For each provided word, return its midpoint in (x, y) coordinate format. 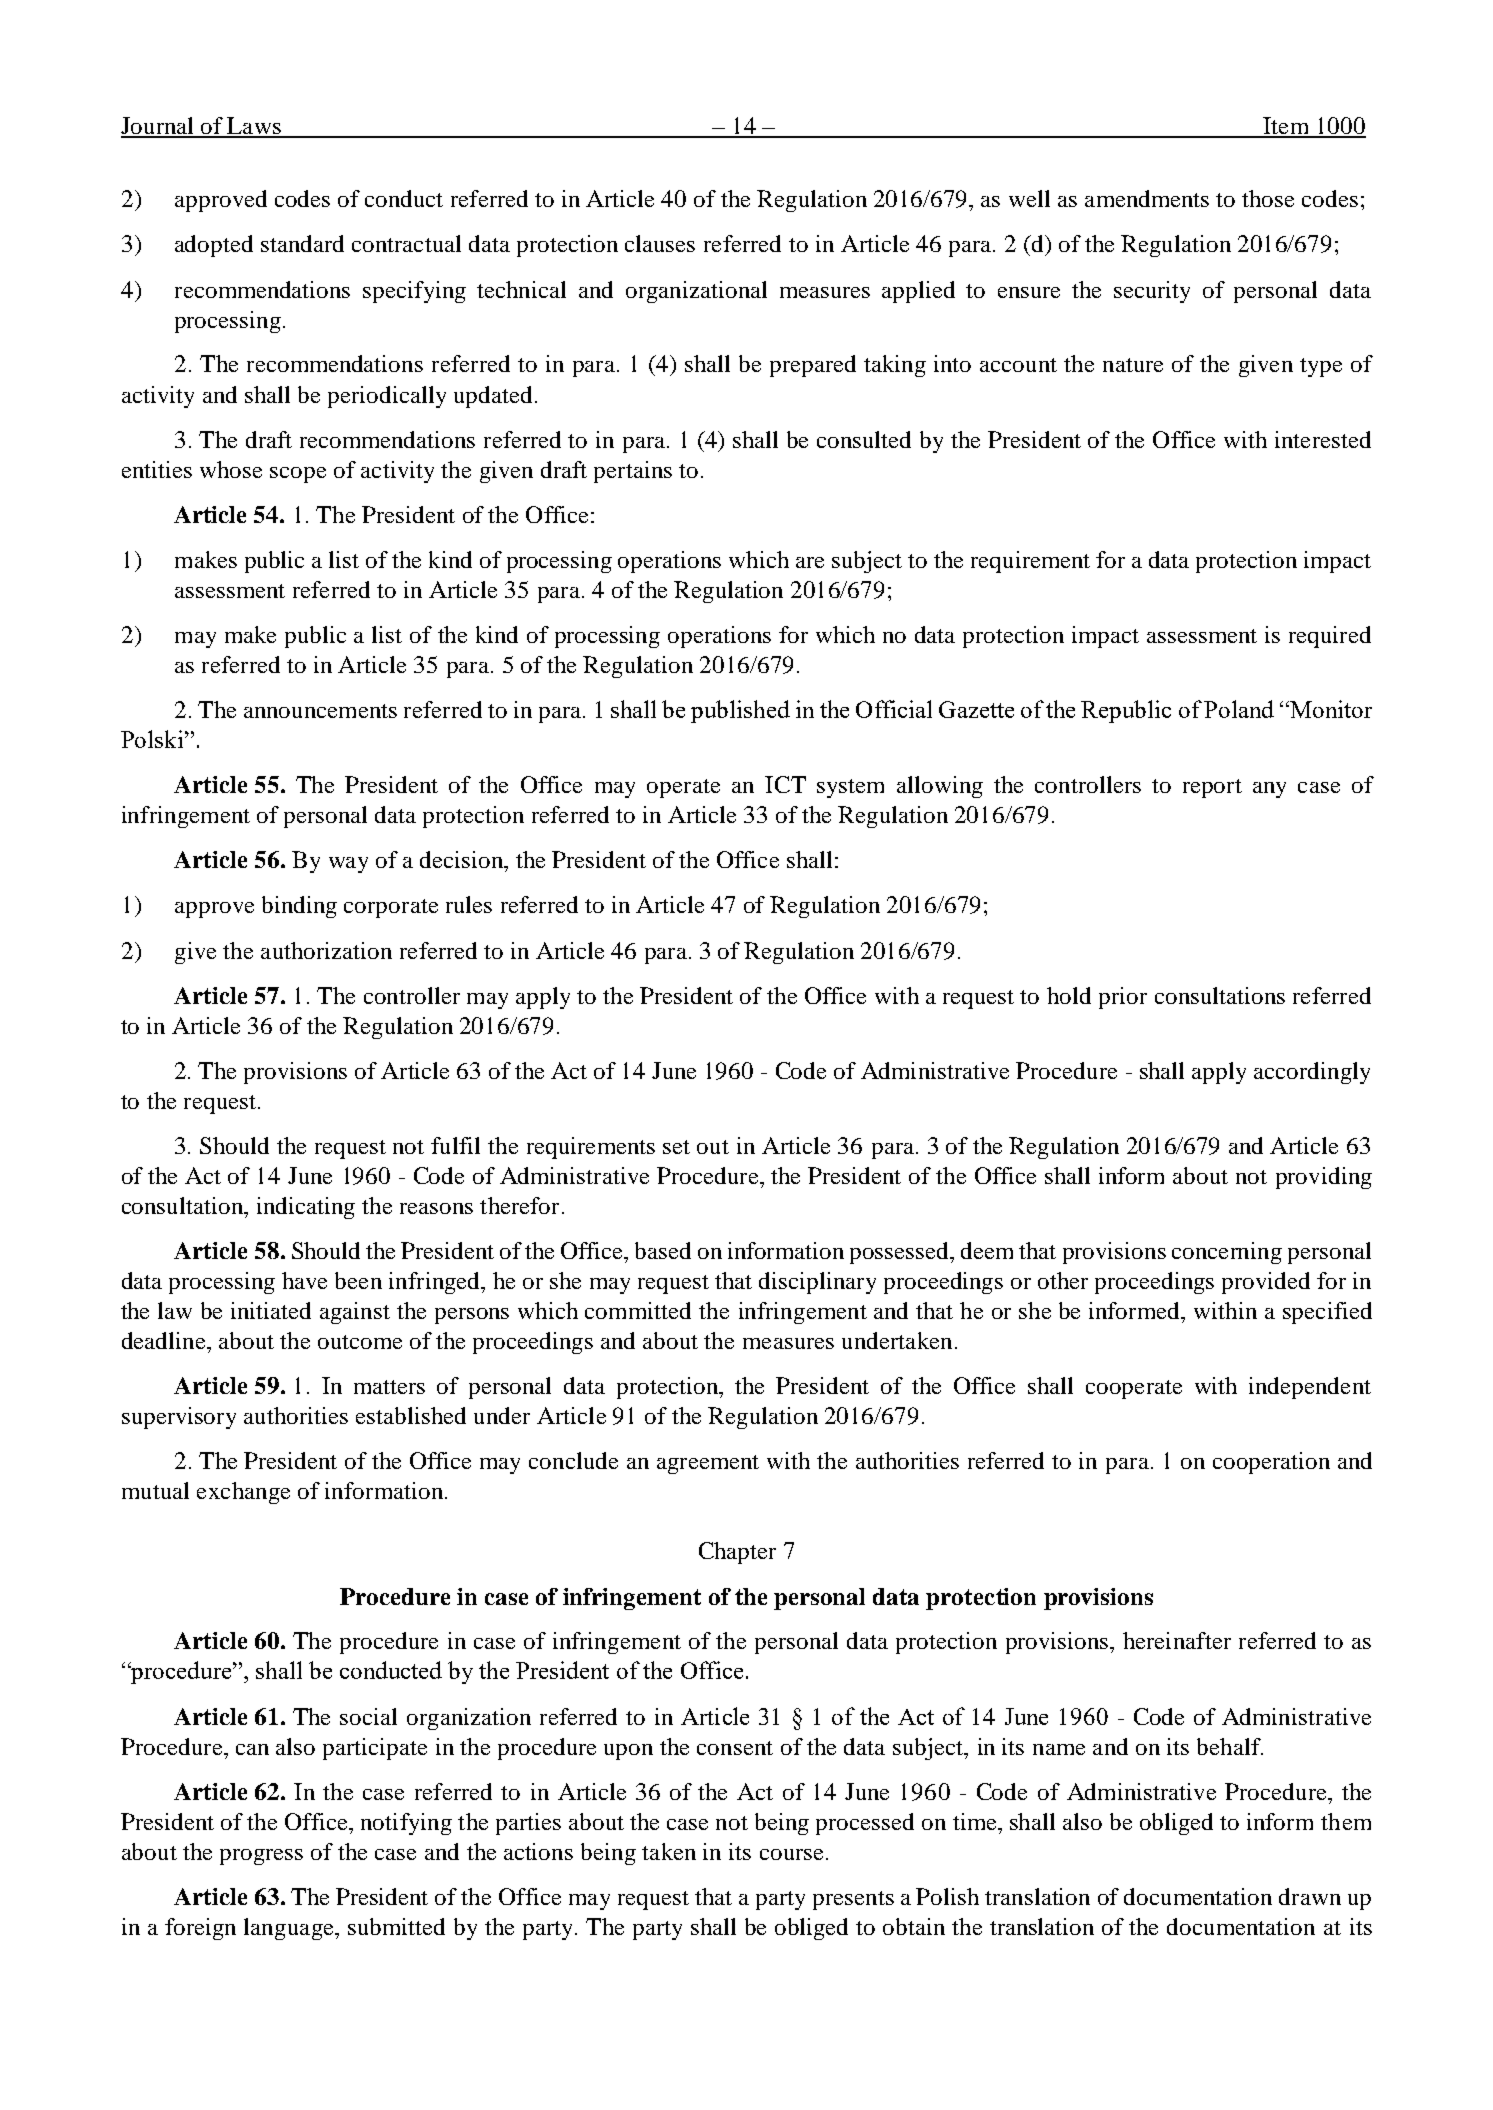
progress (261, 1857)
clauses (660, 243)
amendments (1147, 198)
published (740, 711)
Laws (255, 127)
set (676, 1147)
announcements (320, 711)
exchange (243, 1493)
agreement (708, 1464)
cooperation (1271, 1463)
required (1330, 637)
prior (1123, 998)
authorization (326, 950)
